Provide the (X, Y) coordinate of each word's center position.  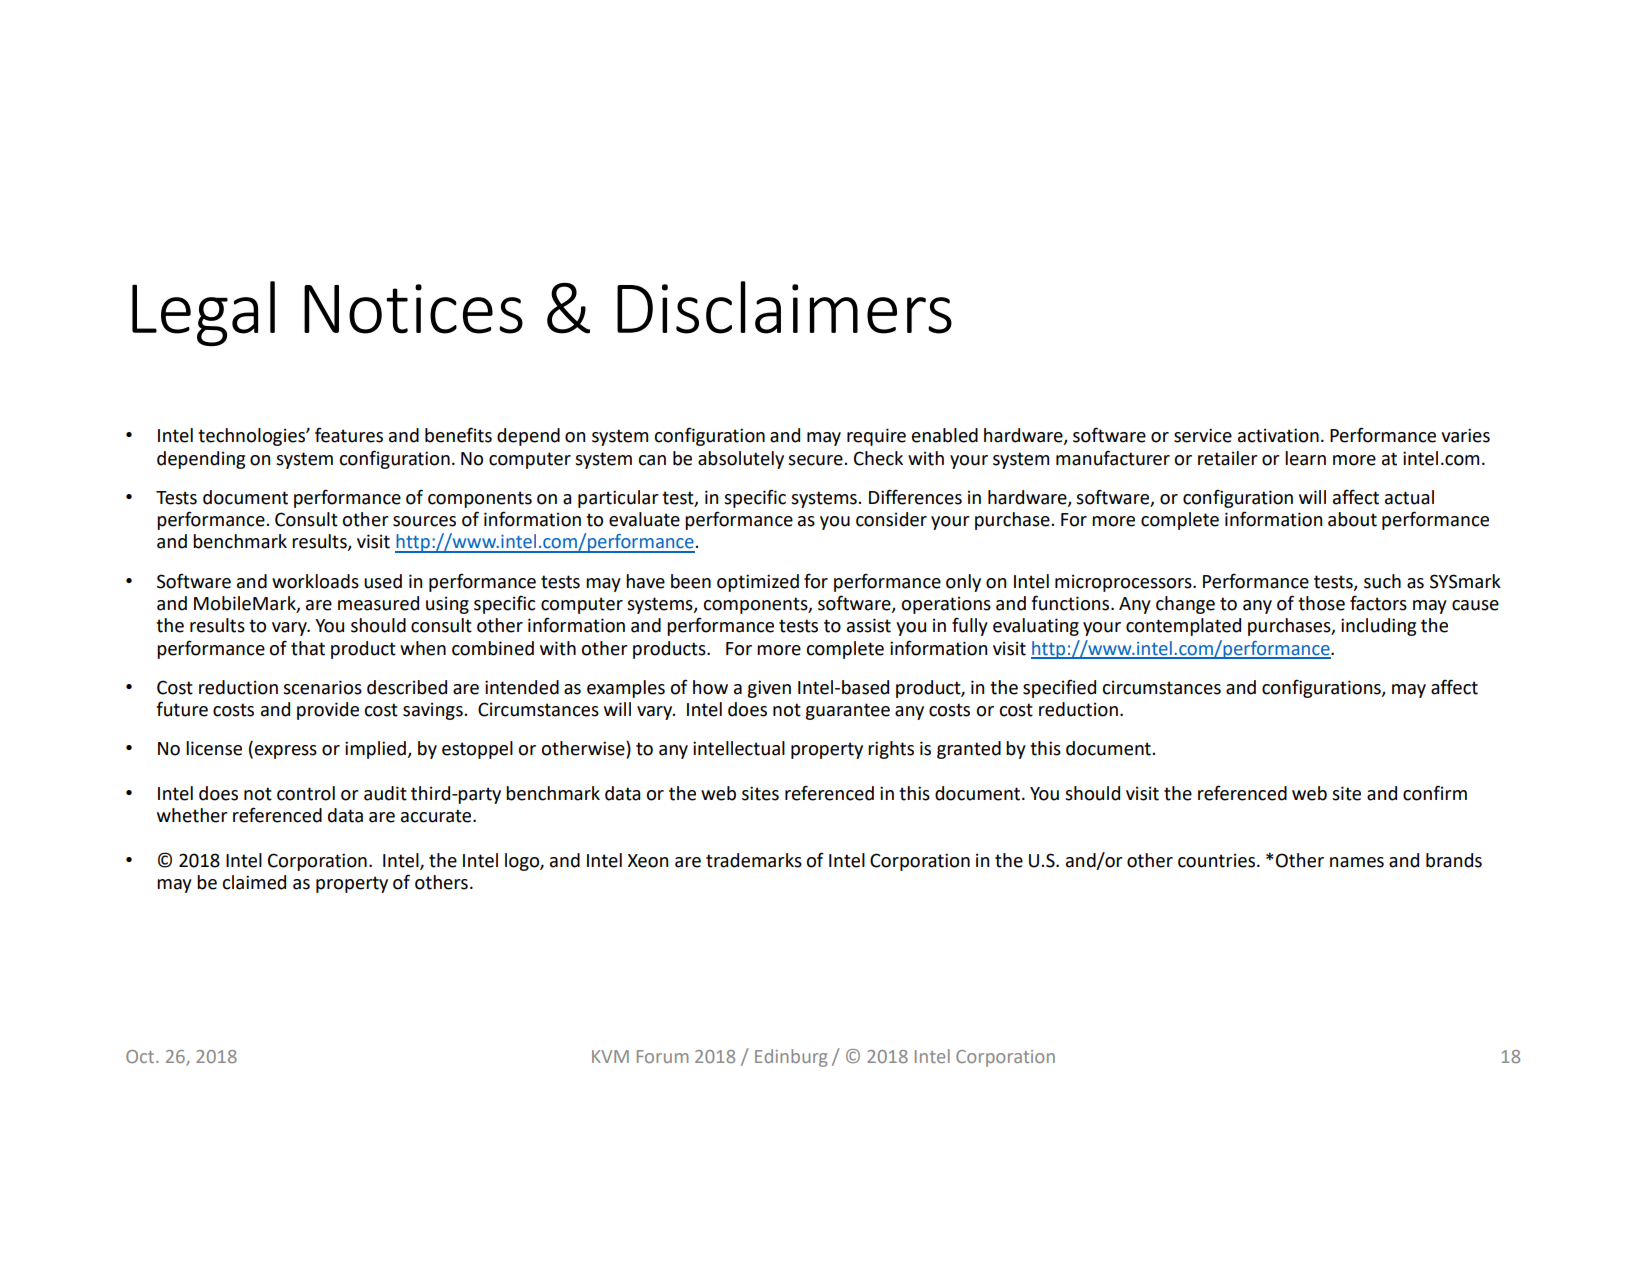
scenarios (322, 687)
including (1378, 627)
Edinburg (791, 1058)
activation (1278, 435)
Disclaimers (784, 307)
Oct (141, 1056)
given (769, 689)
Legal (203, 313)
